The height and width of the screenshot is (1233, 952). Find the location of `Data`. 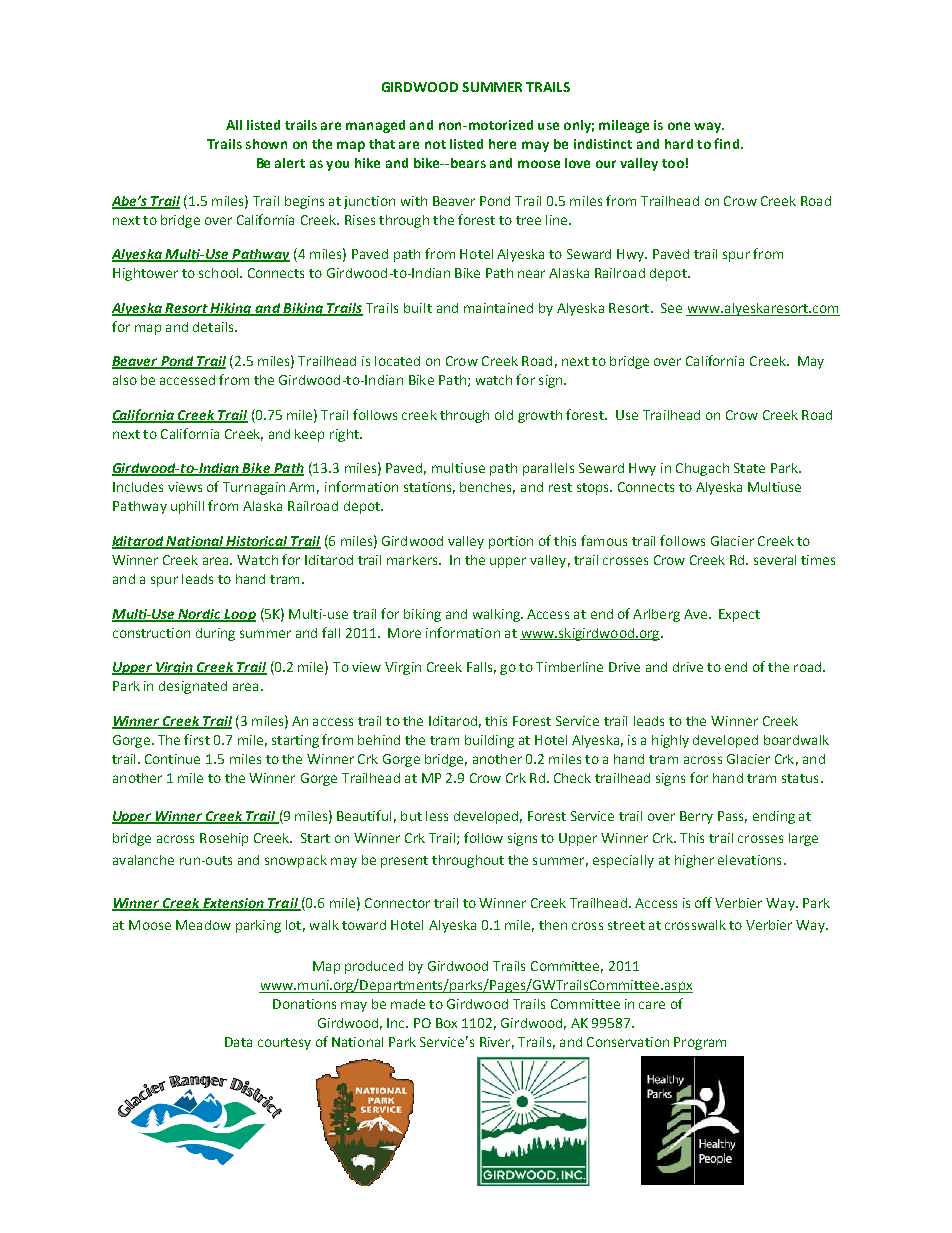

Data is located at coordinates (238, 1042).
